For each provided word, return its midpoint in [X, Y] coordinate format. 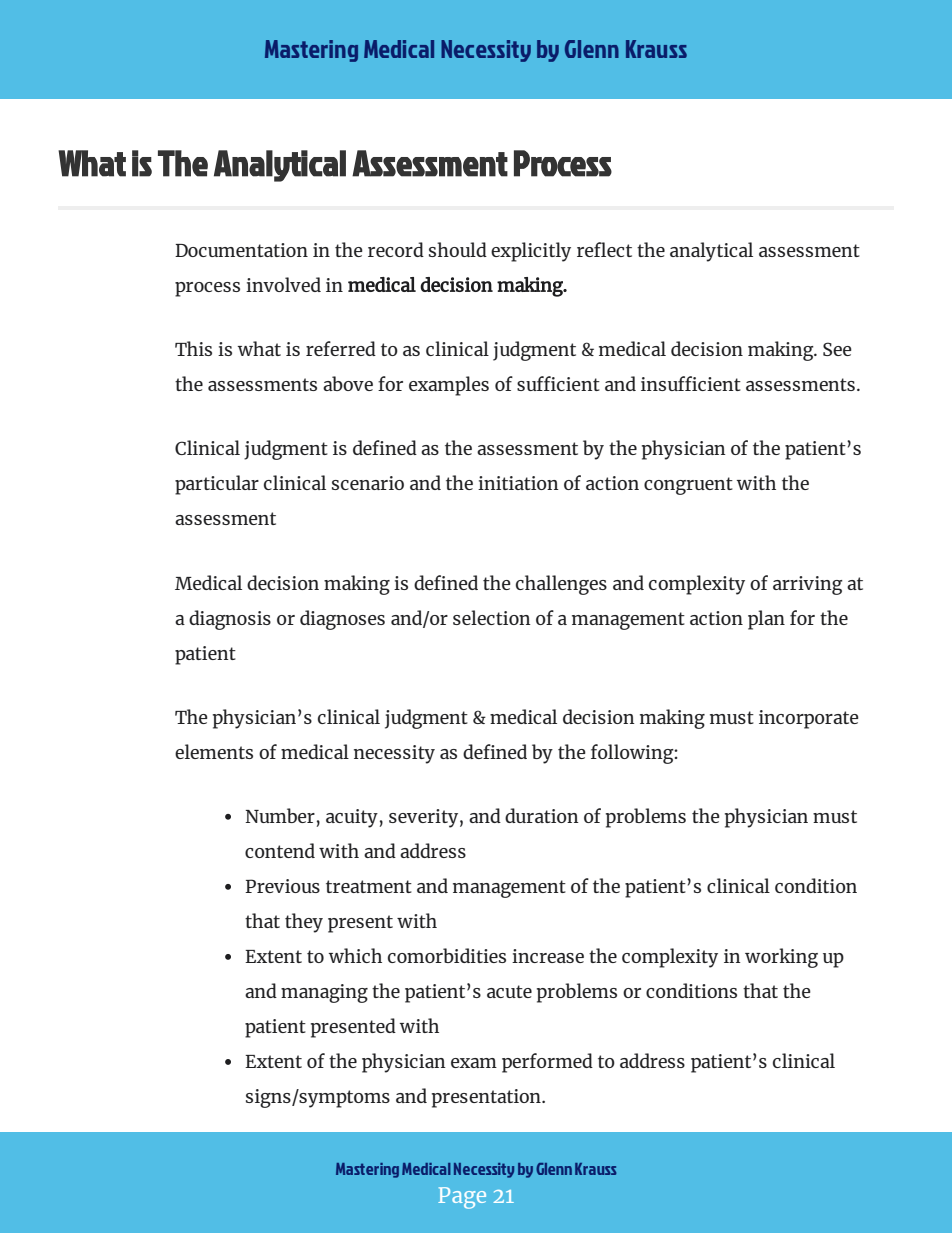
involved [283, 284]
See [837, 349]
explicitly [531, 252]
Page [462, 1198]
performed [547, 1063]
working [781, 958]
